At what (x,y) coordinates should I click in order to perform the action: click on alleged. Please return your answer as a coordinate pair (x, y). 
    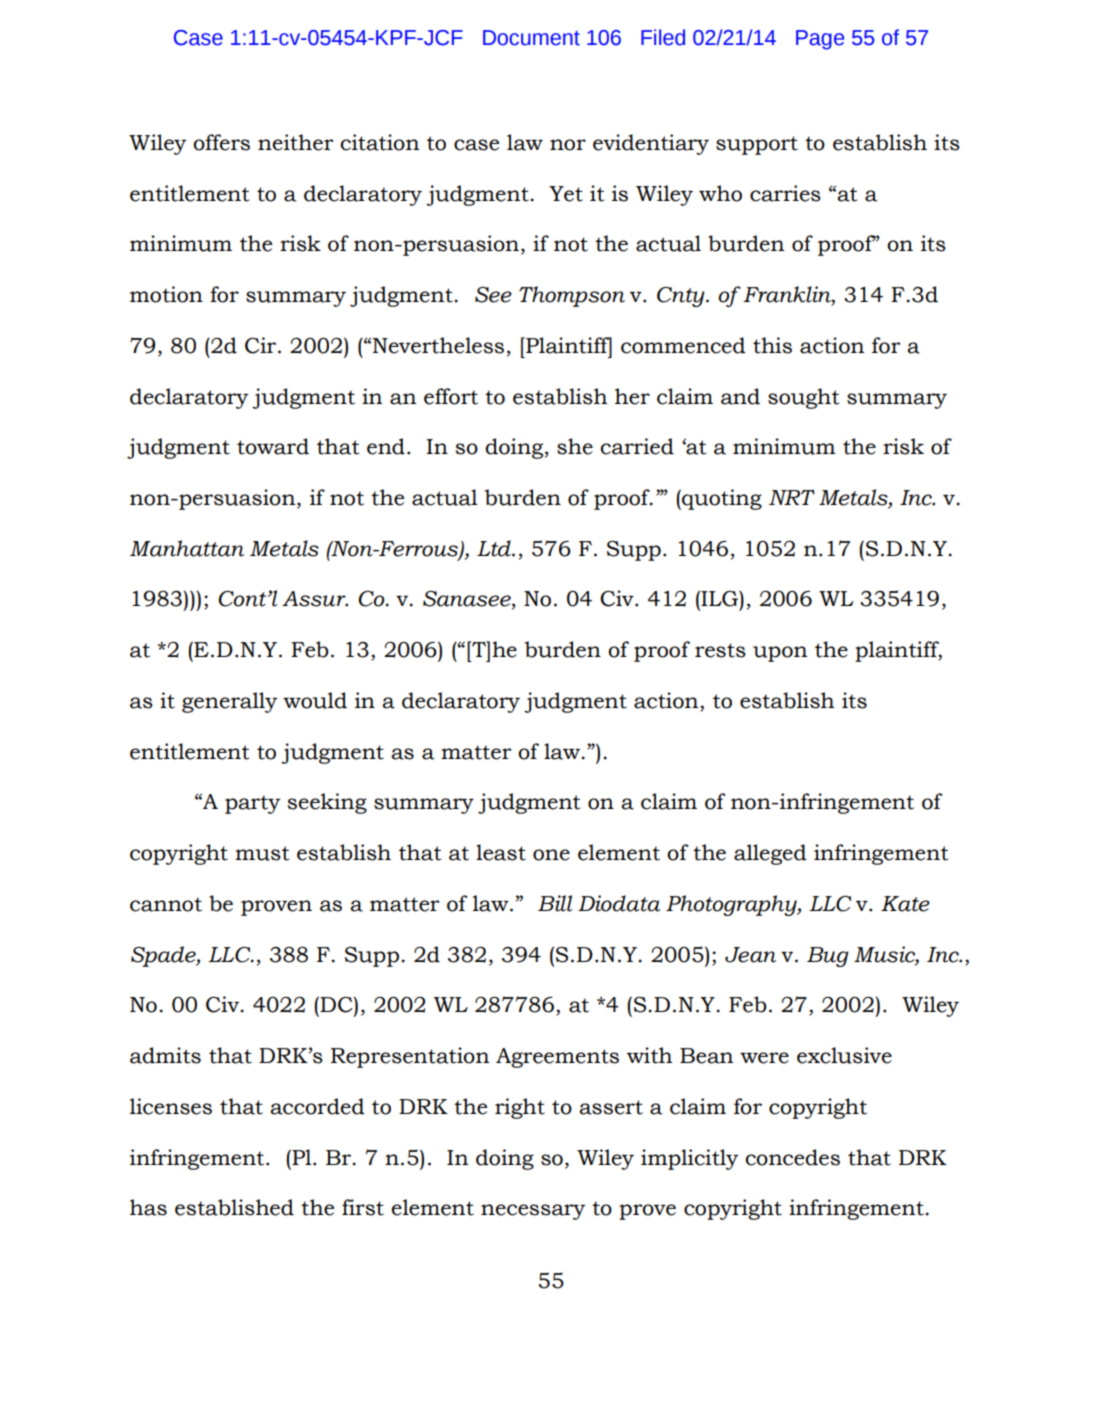
    Looking at the image, I should click on (770, 854).
